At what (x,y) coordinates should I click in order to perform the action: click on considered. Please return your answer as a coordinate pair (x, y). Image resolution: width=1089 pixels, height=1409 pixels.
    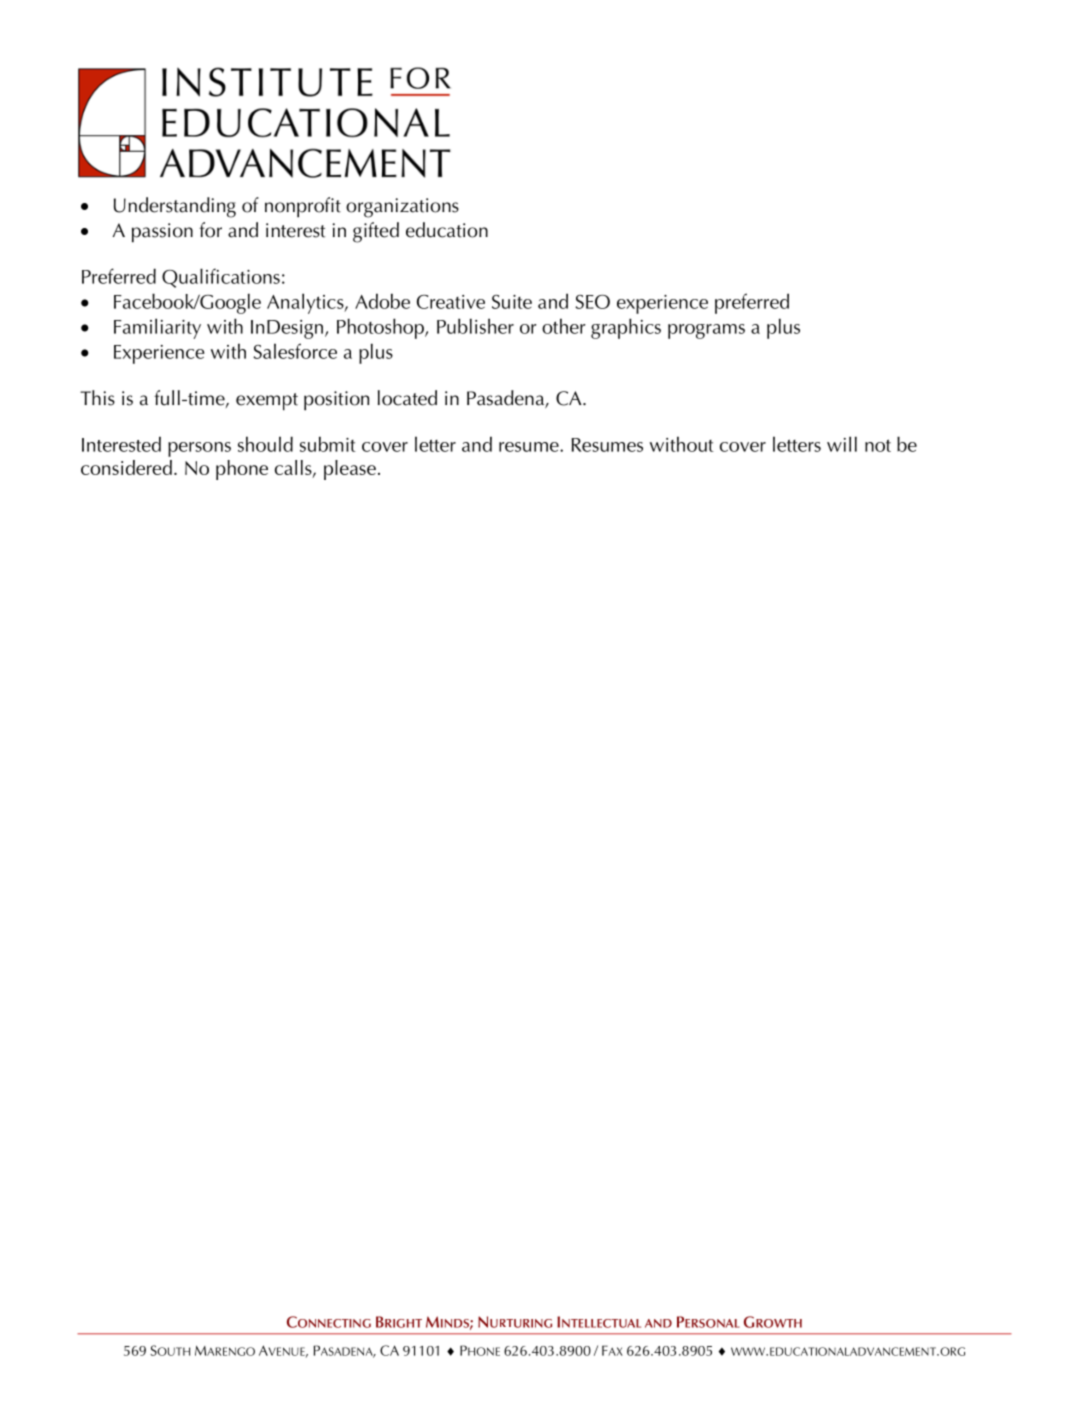
    Looking at the image, I should click on (126, 467).
